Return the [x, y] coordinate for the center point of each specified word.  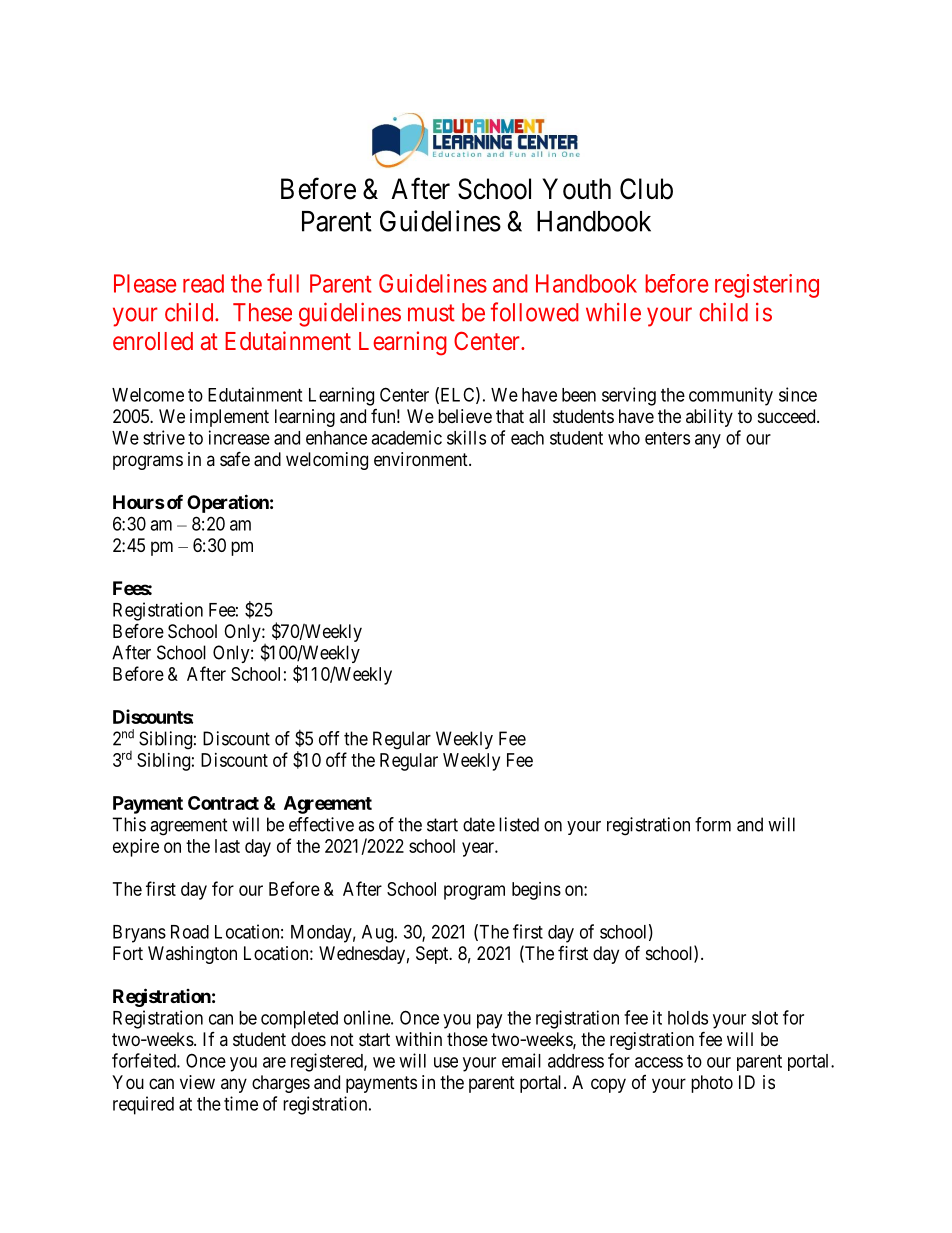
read [203, 283]
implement [229, 418]
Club [646, 189]
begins [536, 891]
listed [519, 824]
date [479, 824]
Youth [576, 189]
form [713, 824]
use [446, 1062]
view [197, 1082]
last [227, 846]
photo [712, 1084]
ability [709, 418]
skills [466, 437]
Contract [223, 803]
